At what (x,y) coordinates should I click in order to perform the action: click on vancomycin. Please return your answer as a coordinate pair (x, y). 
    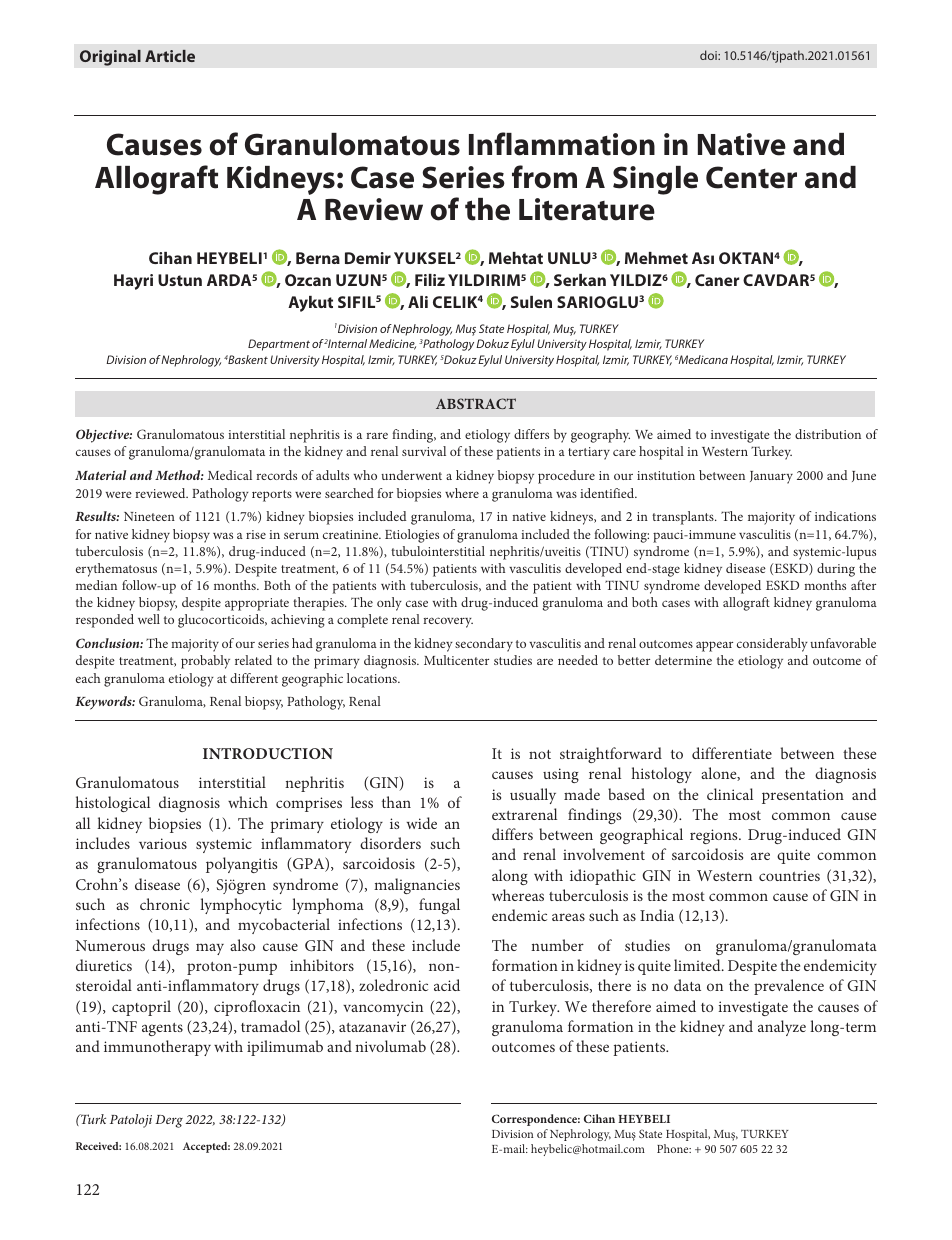
    Looking at the image, I should click on (383, 1008).
